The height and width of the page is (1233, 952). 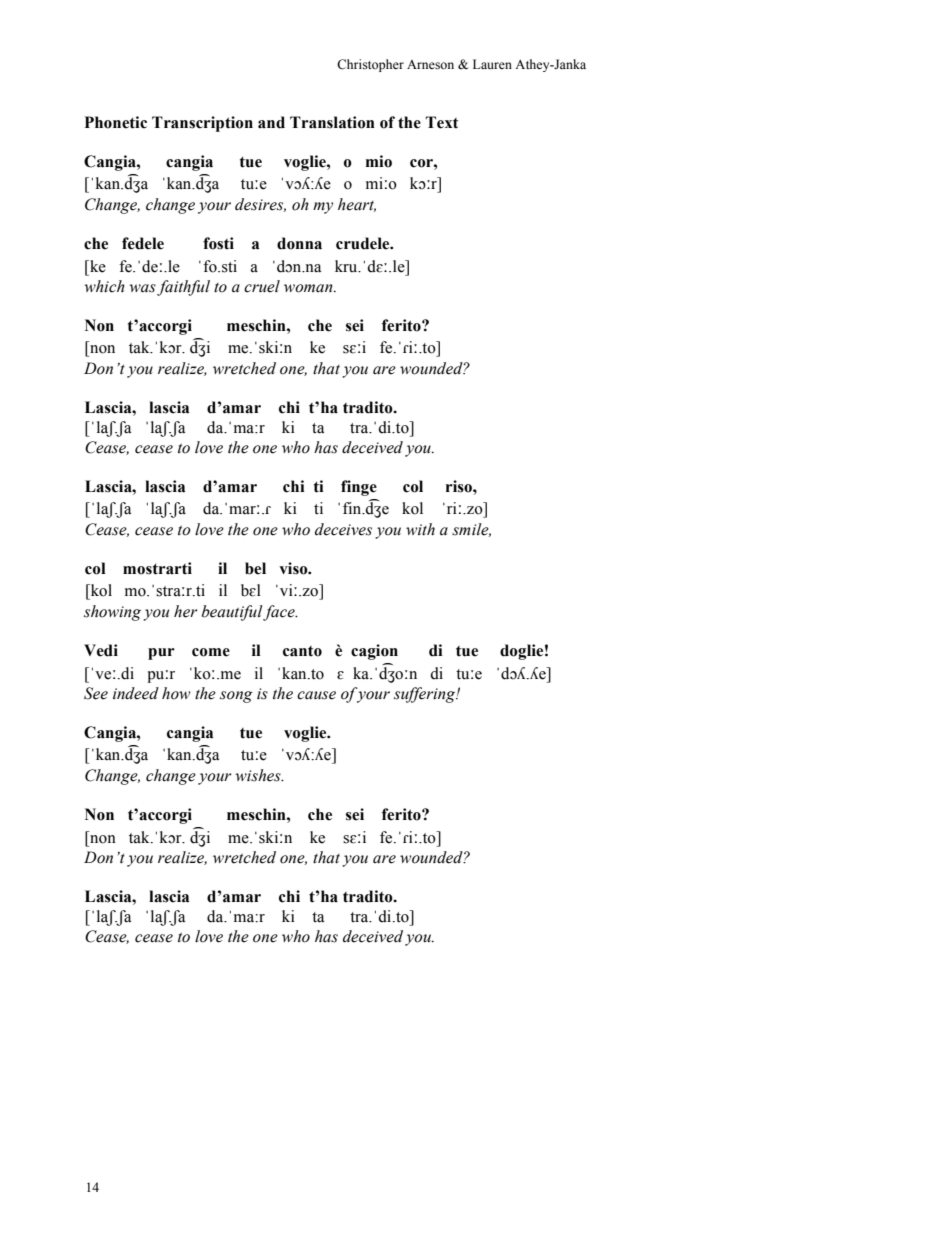 I want to click on with, so click(x=420, y=529).
